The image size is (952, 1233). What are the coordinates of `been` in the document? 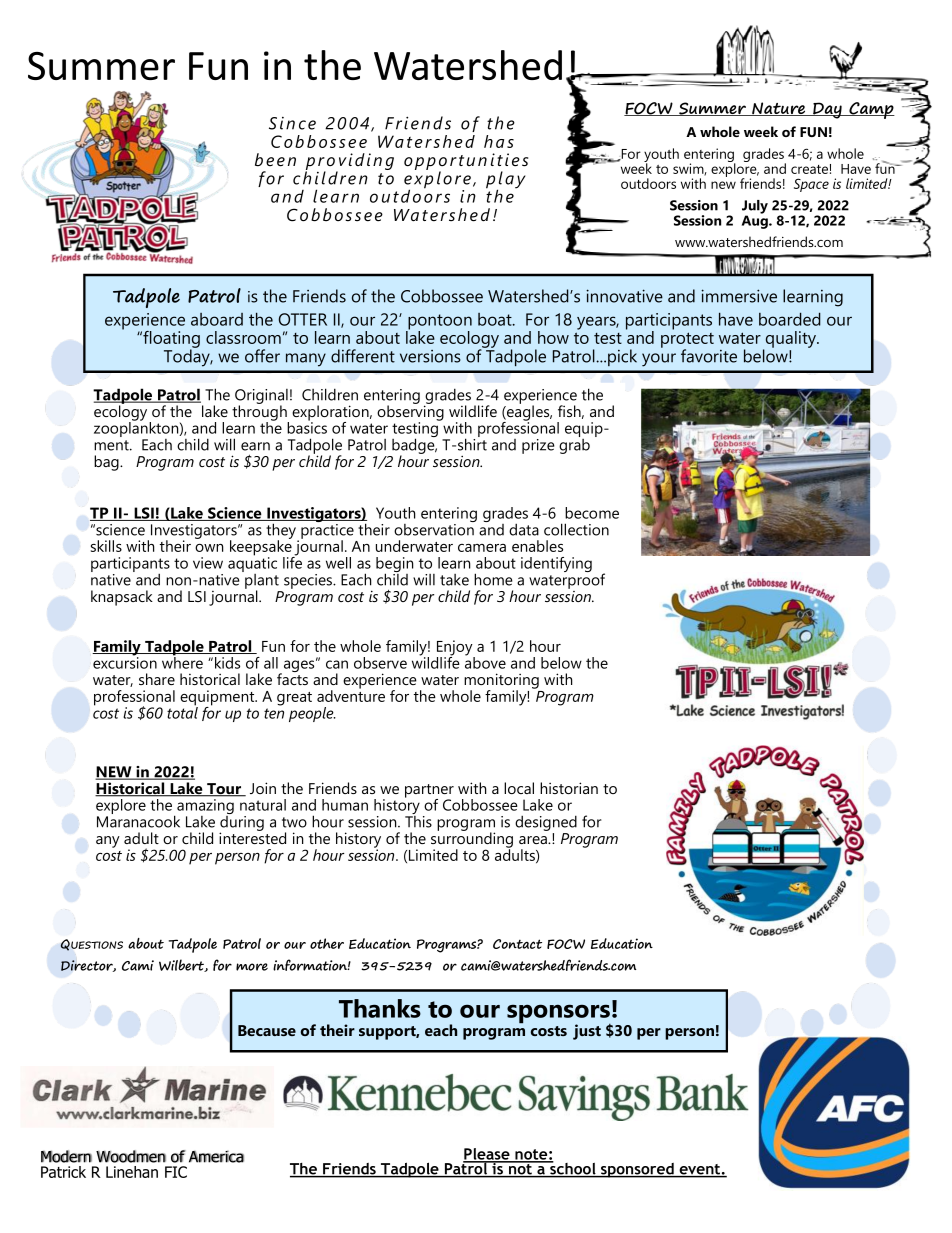 It's located at (275, 160).
